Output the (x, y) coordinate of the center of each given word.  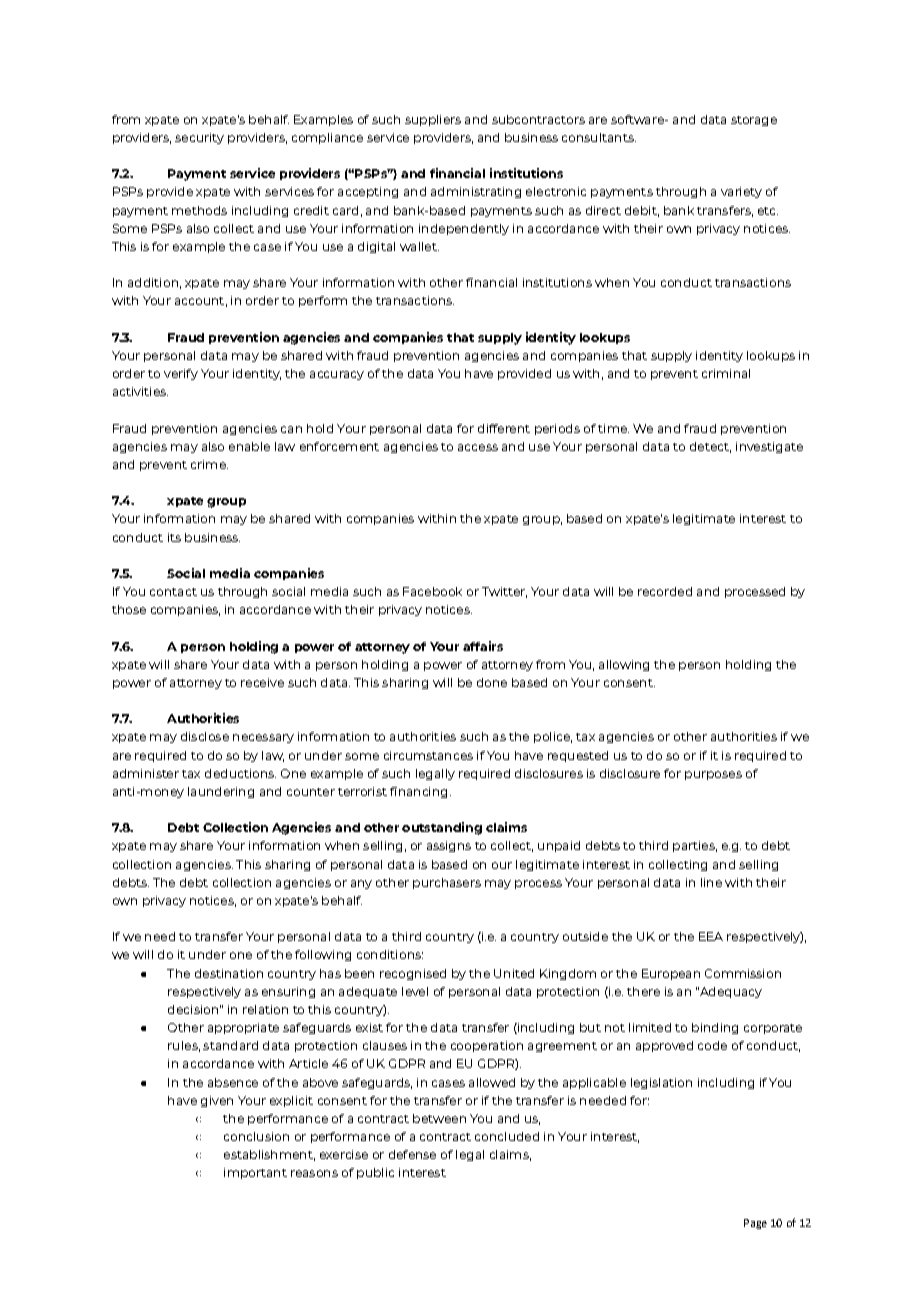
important (255, 1173)
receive (262, 682)
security (199, 138)
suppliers (433, 120)
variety (741, 192)
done (492, 682)
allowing (624, 665)
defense (412, 1154)
